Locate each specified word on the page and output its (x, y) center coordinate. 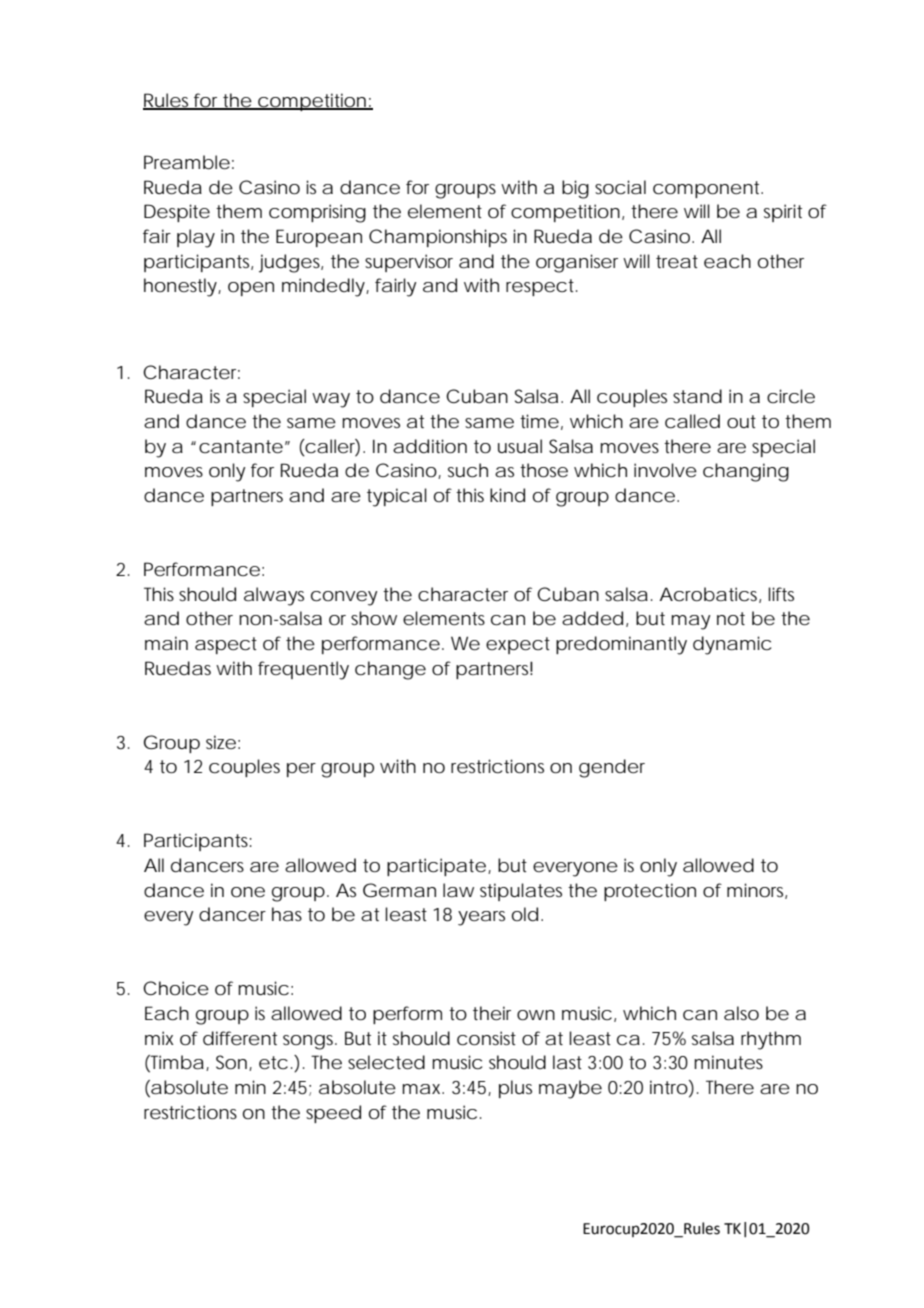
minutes (728, 1062)
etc (273, 1062)
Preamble (187, 162)
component (708, 189)
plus (515, 1089)
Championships (438, 238)
